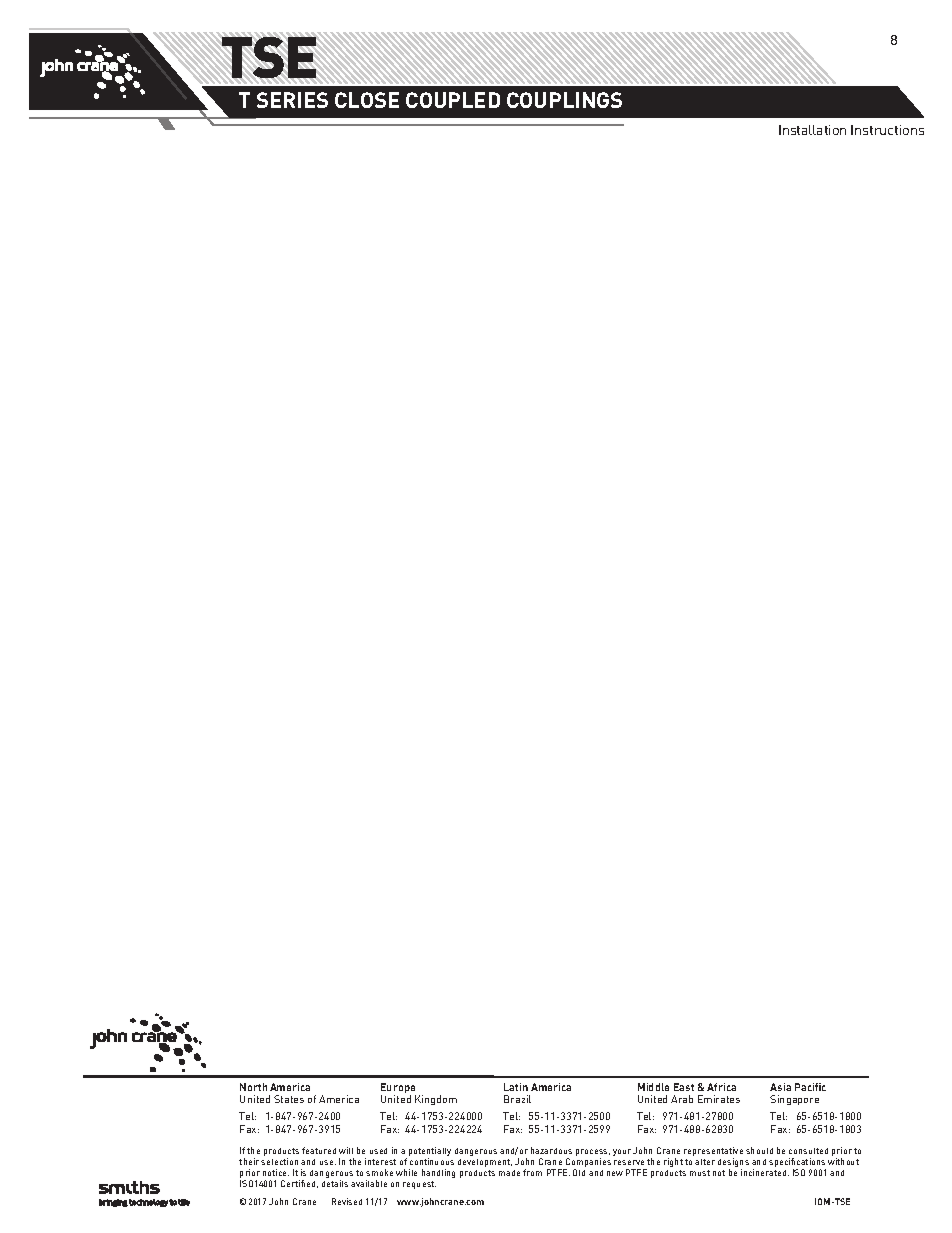 This screenshot has width=952, height=1233. Describe the element at coordinates (780, 1087) in the screenshot. I see `Asia` at that location.
